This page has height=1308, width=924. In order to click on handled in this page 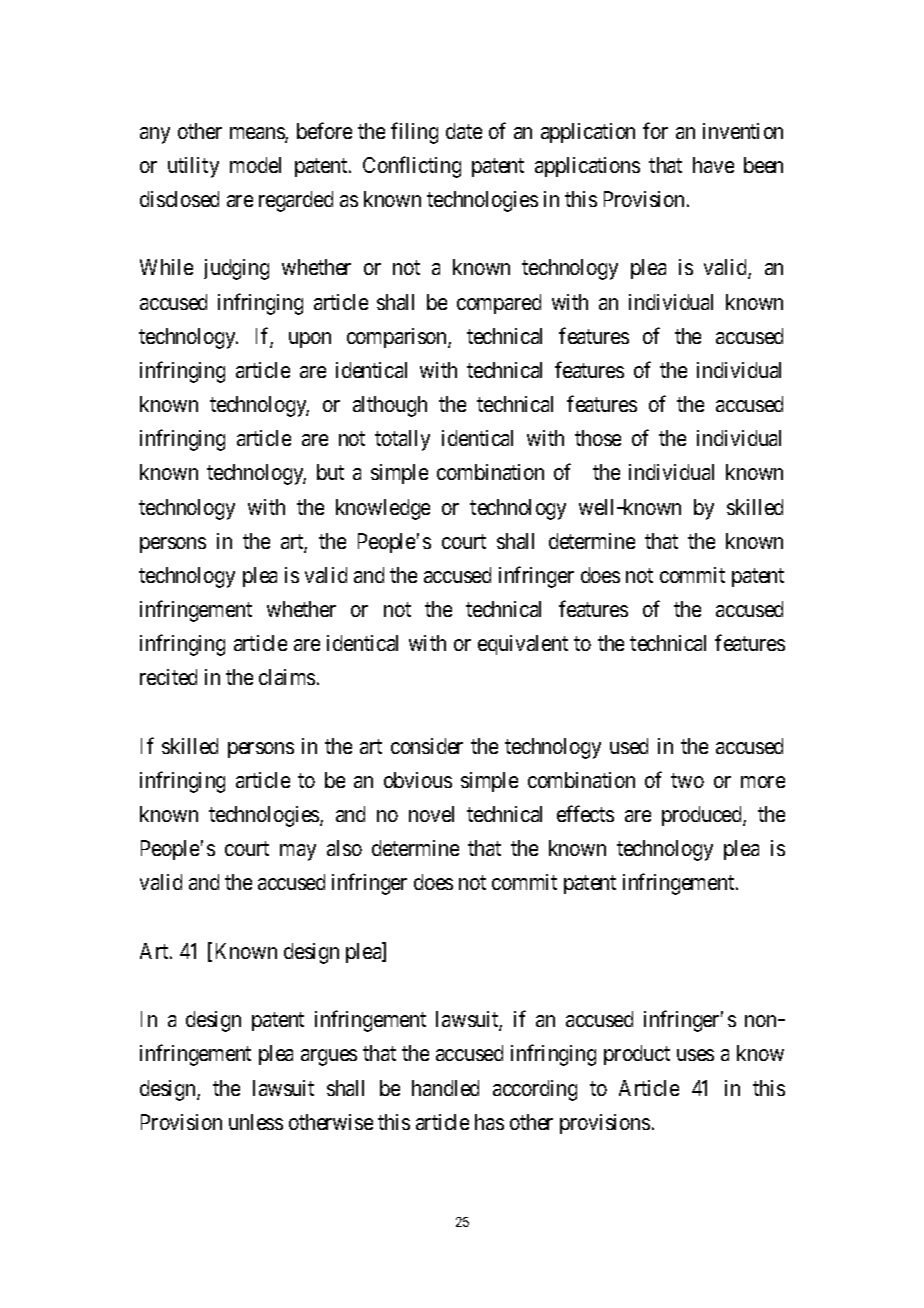, I will do `click(445, 1088)`.
